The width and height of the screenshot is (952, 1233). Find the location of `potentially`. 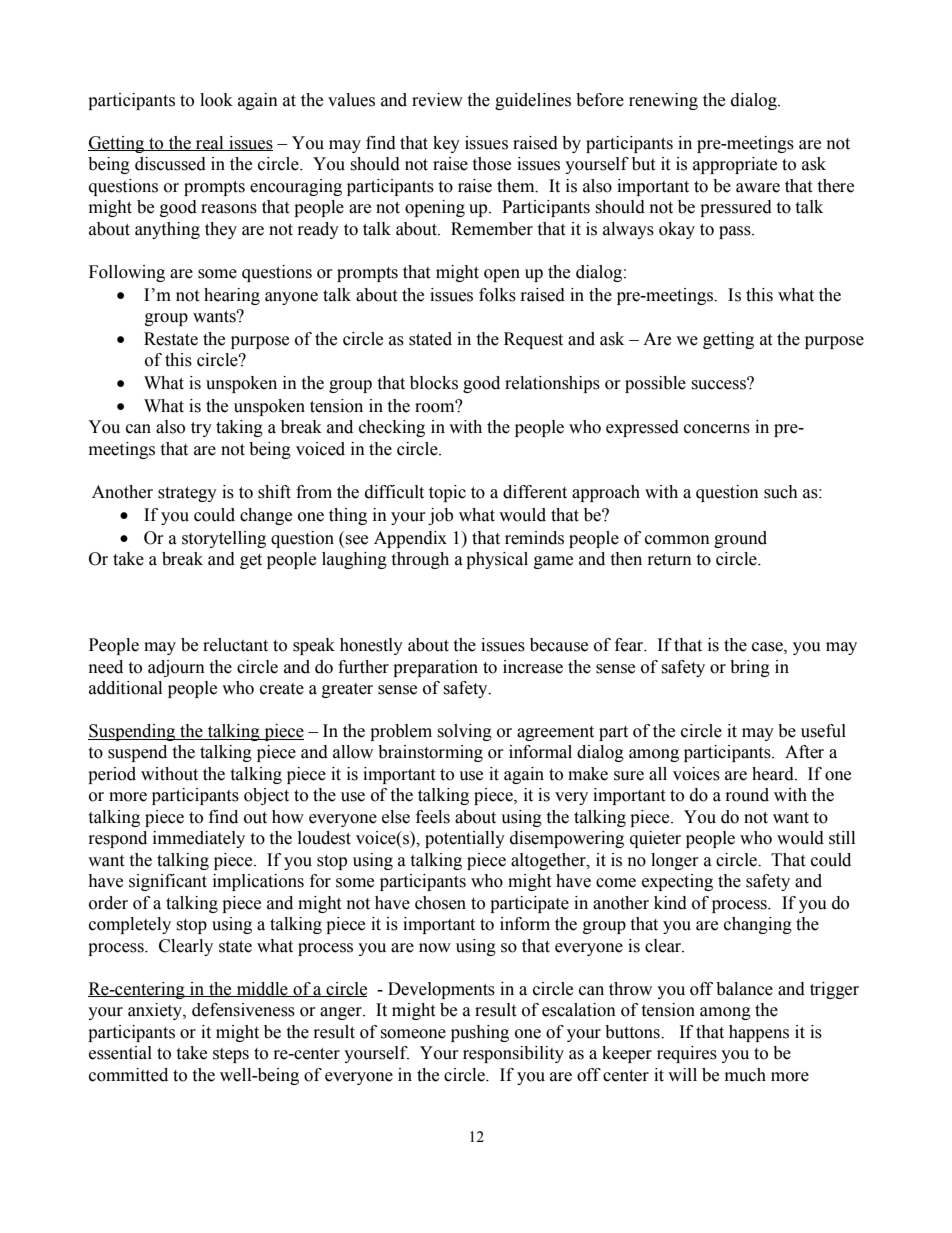

potentially is located at coordinates (465, 839).
